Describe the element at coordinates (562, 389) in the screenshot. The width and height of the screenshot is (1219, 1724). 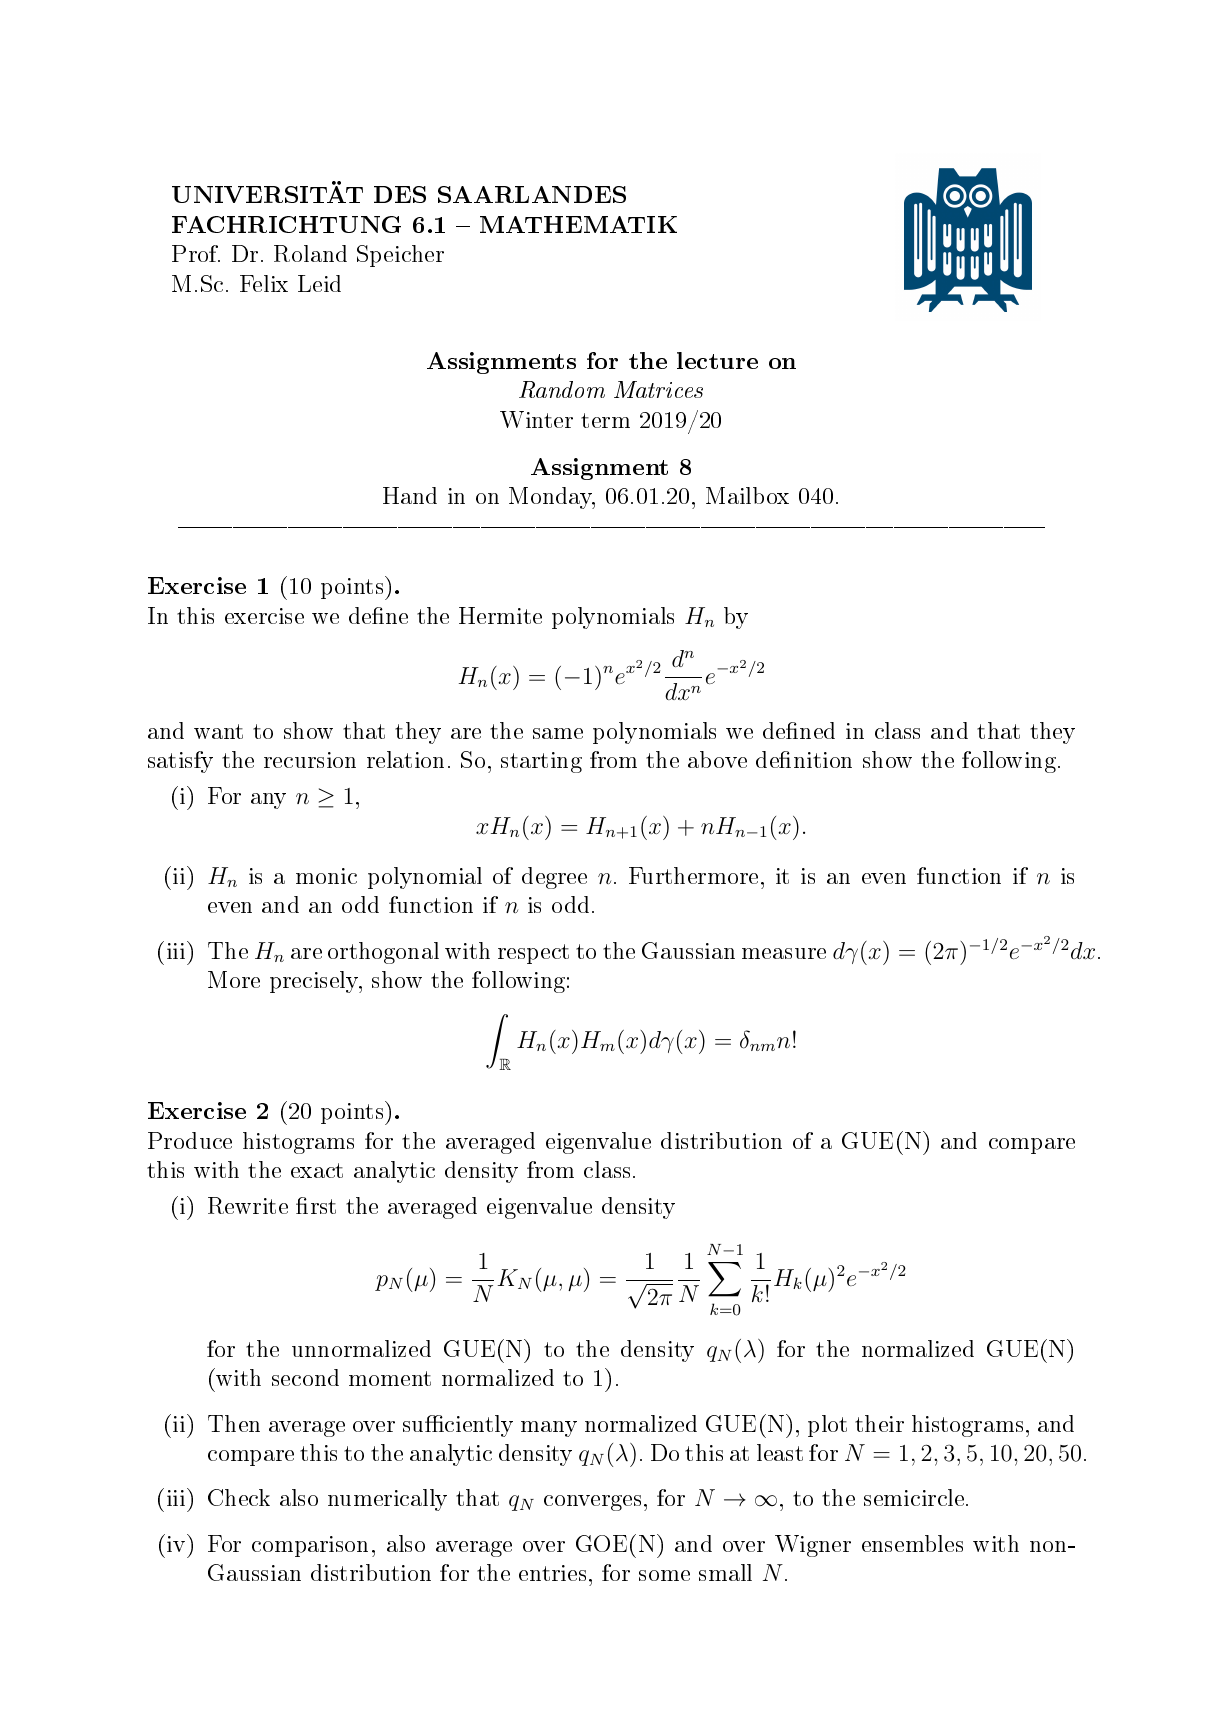
I see `Random` at that location.
